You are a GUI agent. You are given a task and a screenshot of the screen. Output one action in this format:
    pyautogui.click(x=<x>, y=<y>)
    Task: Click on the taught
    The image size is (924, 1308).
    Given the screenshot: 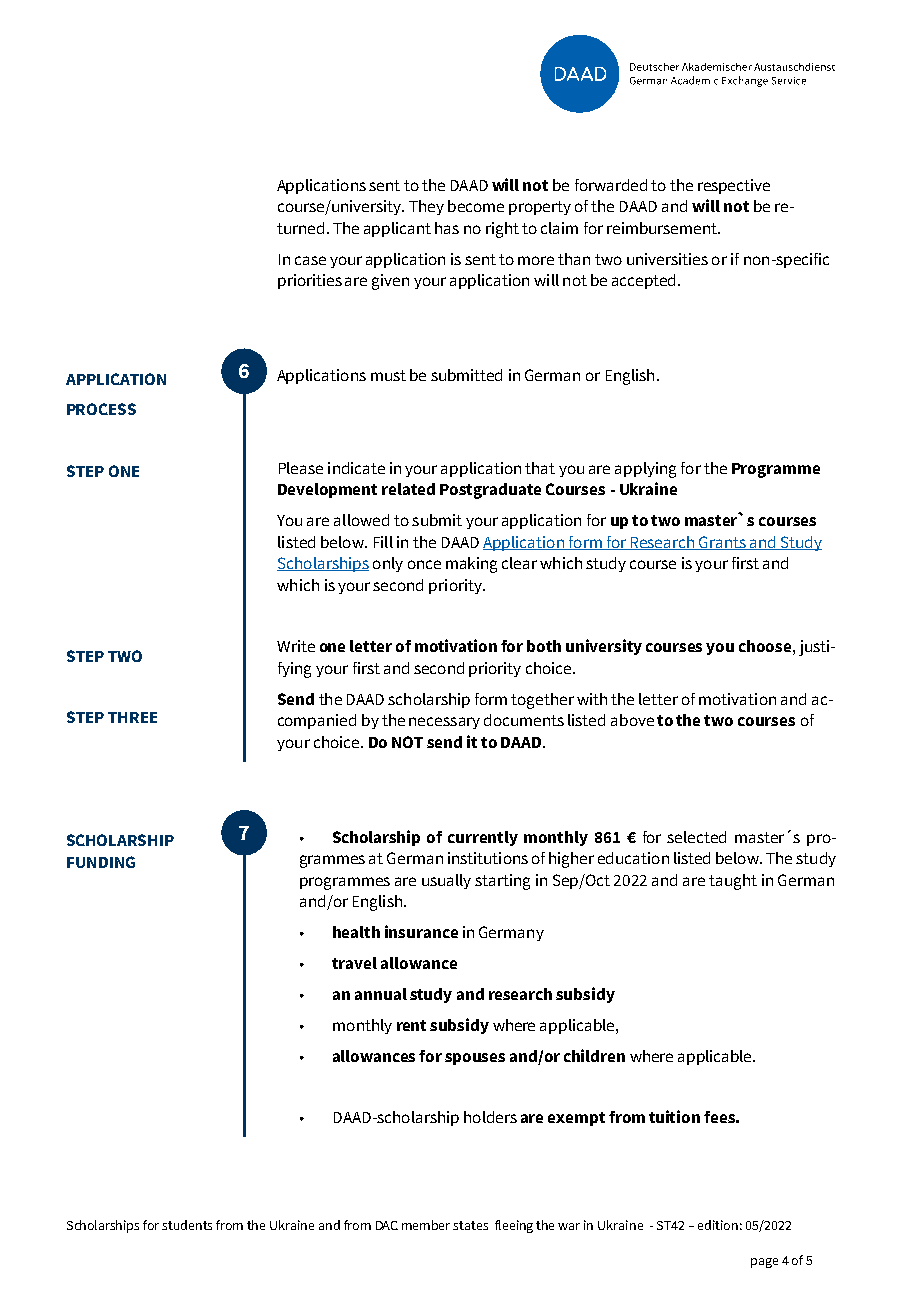 What is the action you would take?
    pyautogui.click(x=733, y=882)
